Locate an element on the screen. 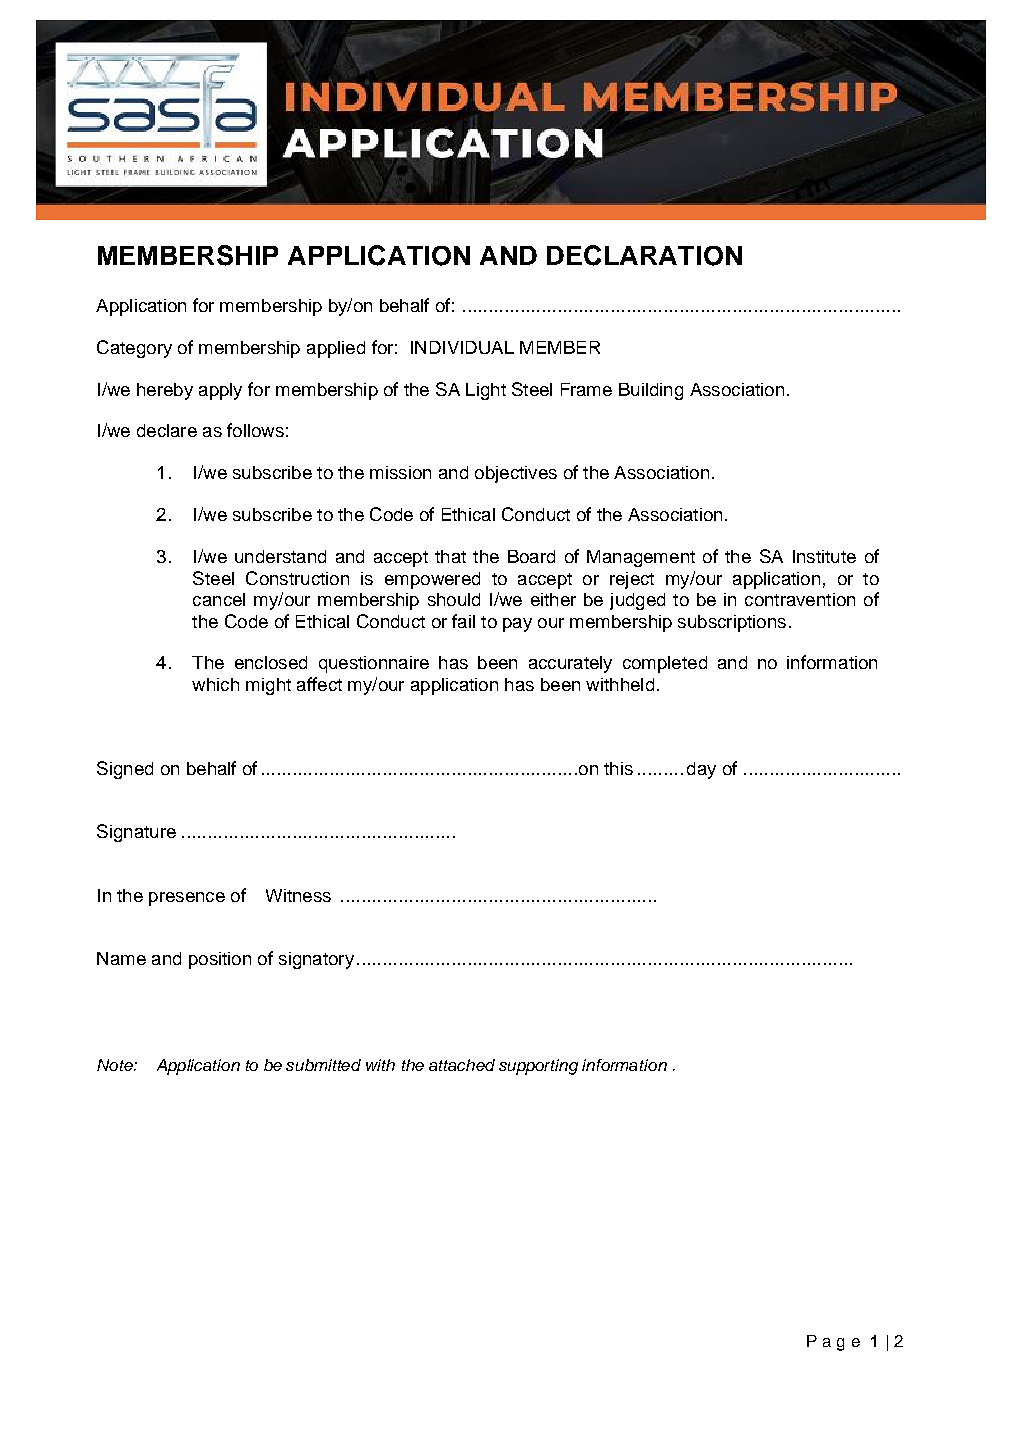 This screenshot has height=1430, width=1012. Category is located at coordinates (134, 349).
